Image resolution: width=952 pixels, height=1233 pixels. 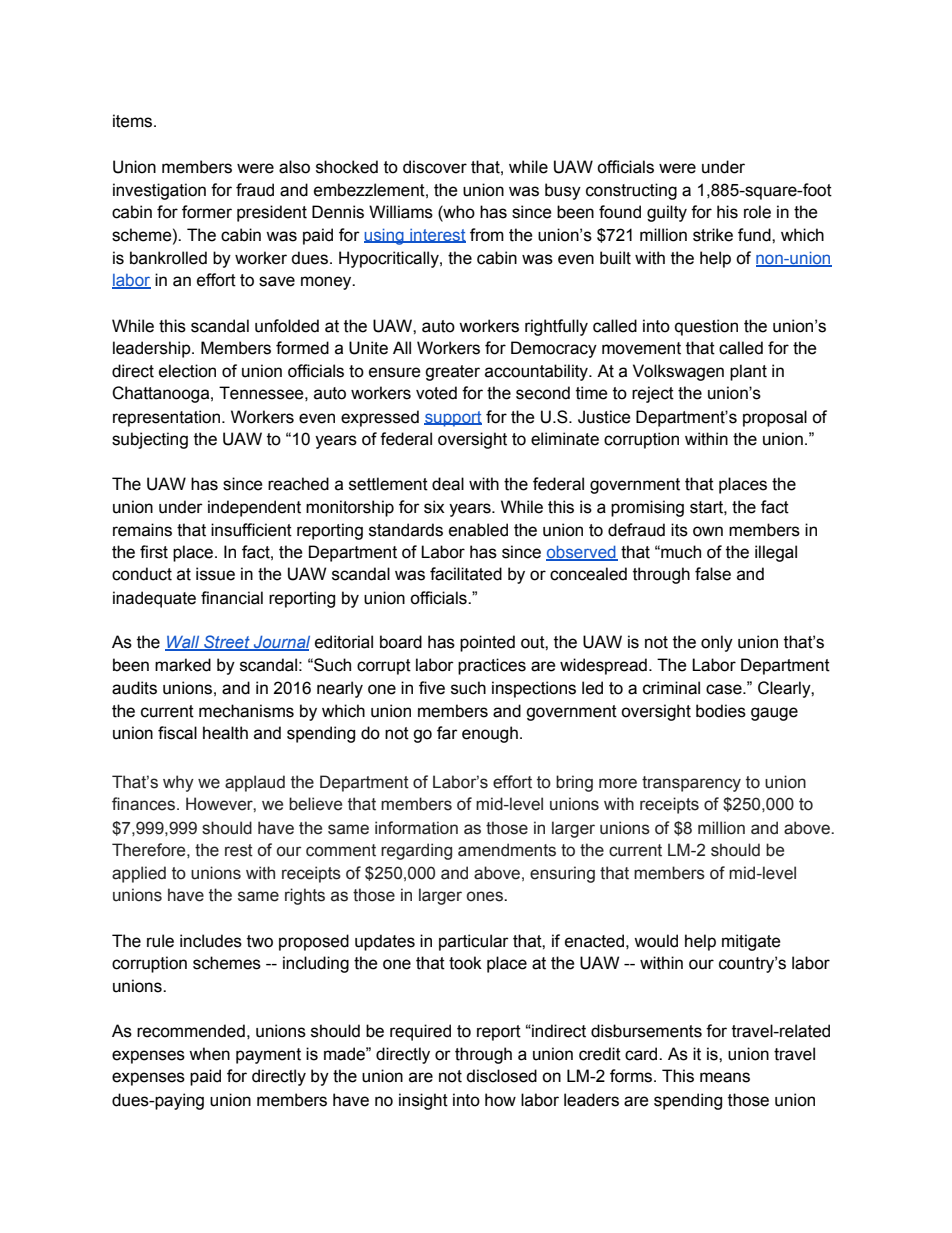 I want to click on constructing, so click(x=631, y=191).
